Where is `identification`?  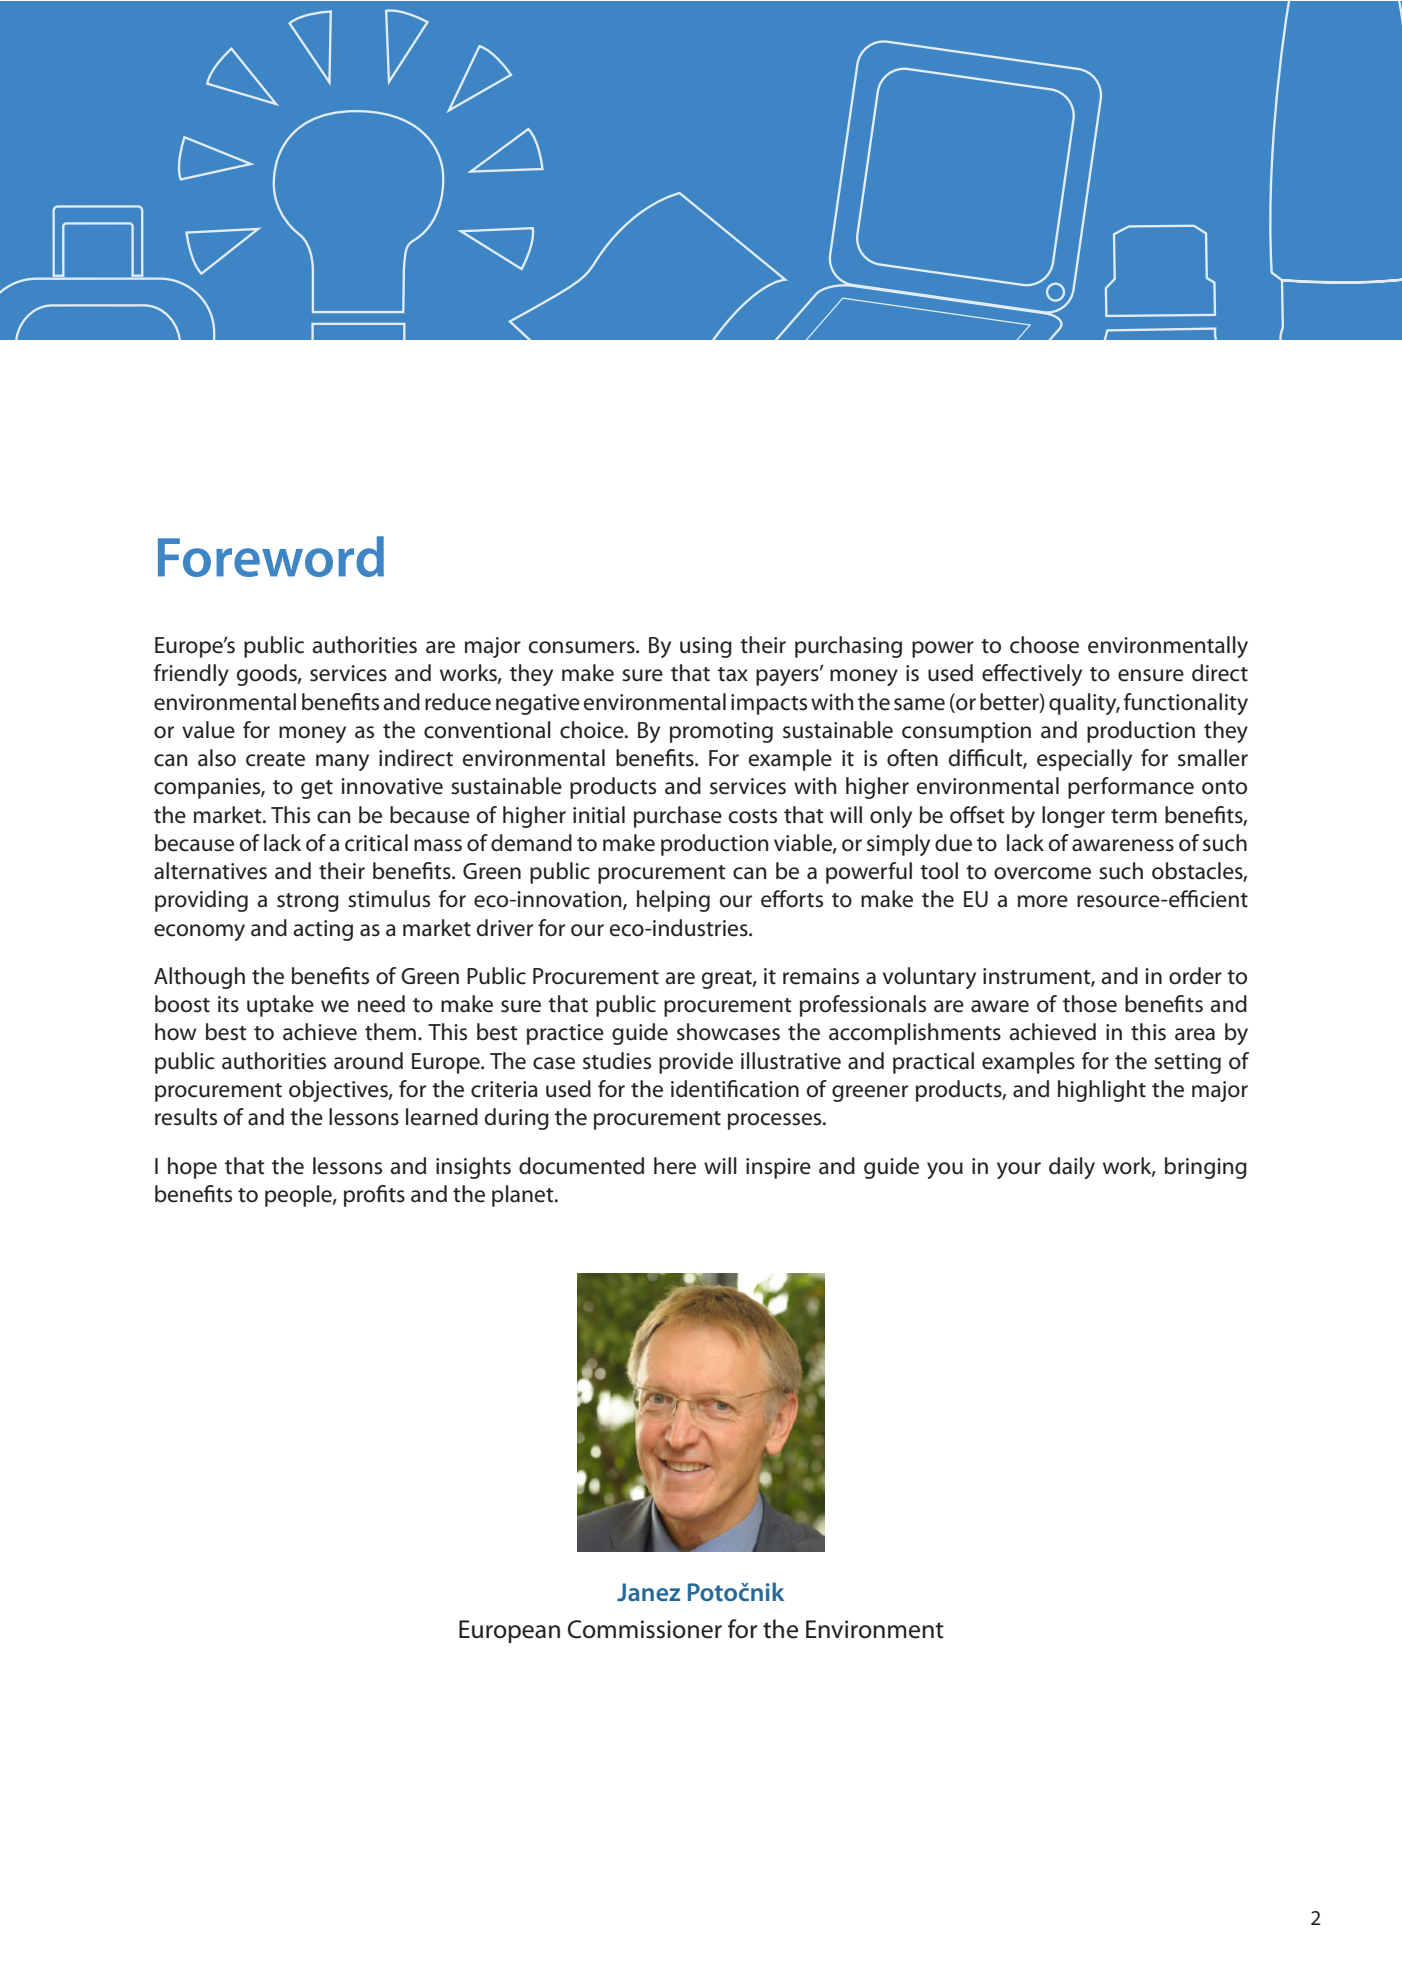
identification is located at coordinates (735, 1089).
